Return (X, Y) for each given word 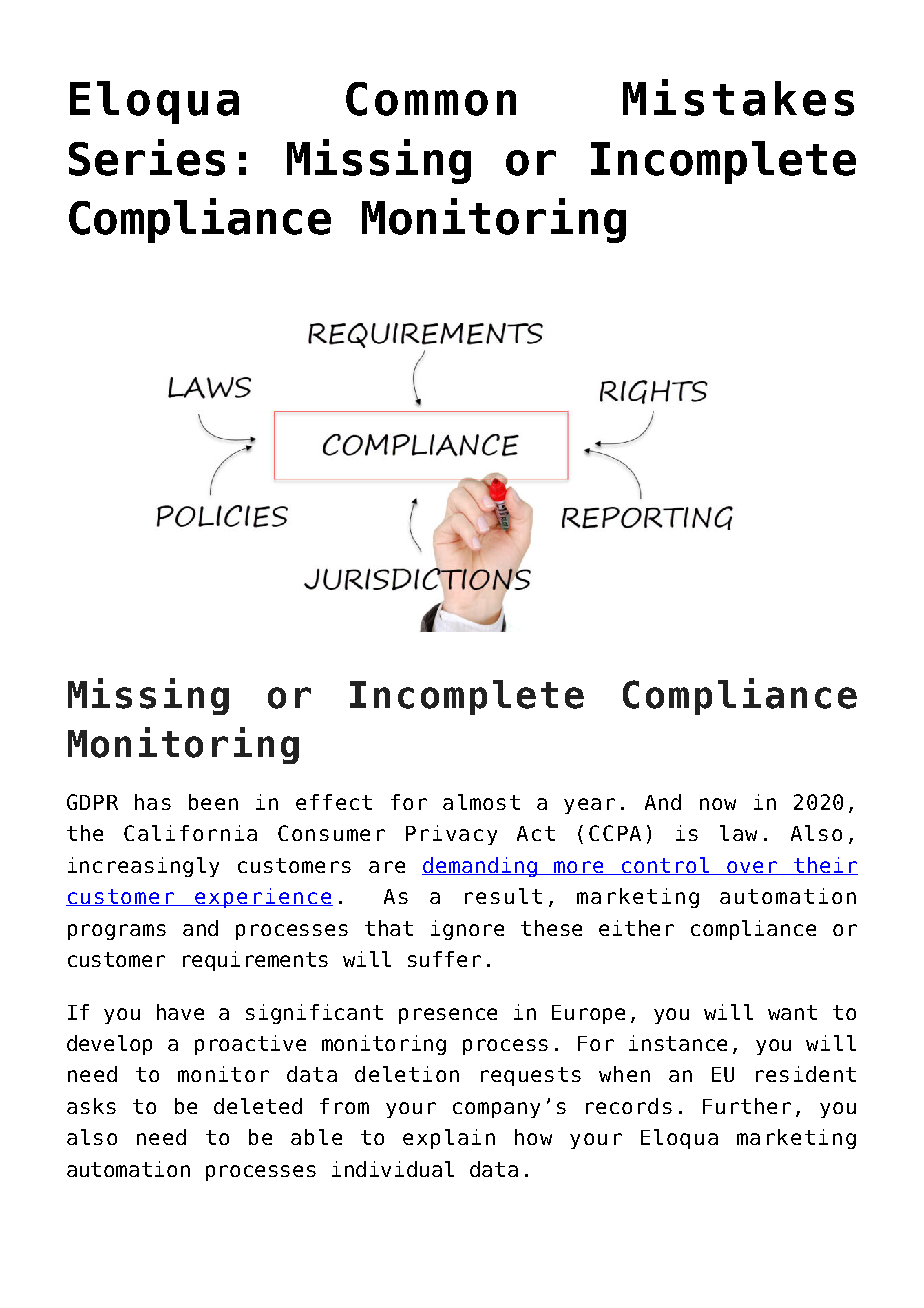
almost (481, 802)
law (738, 833)
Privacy (451, 835)
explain (449, 1139)
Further (747, 1106)
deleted (258, 1106)
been (213, 802)
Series (147, 157)
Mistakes (738, 97)
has (153, 802)
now (718, 804)
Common (431, 99)
